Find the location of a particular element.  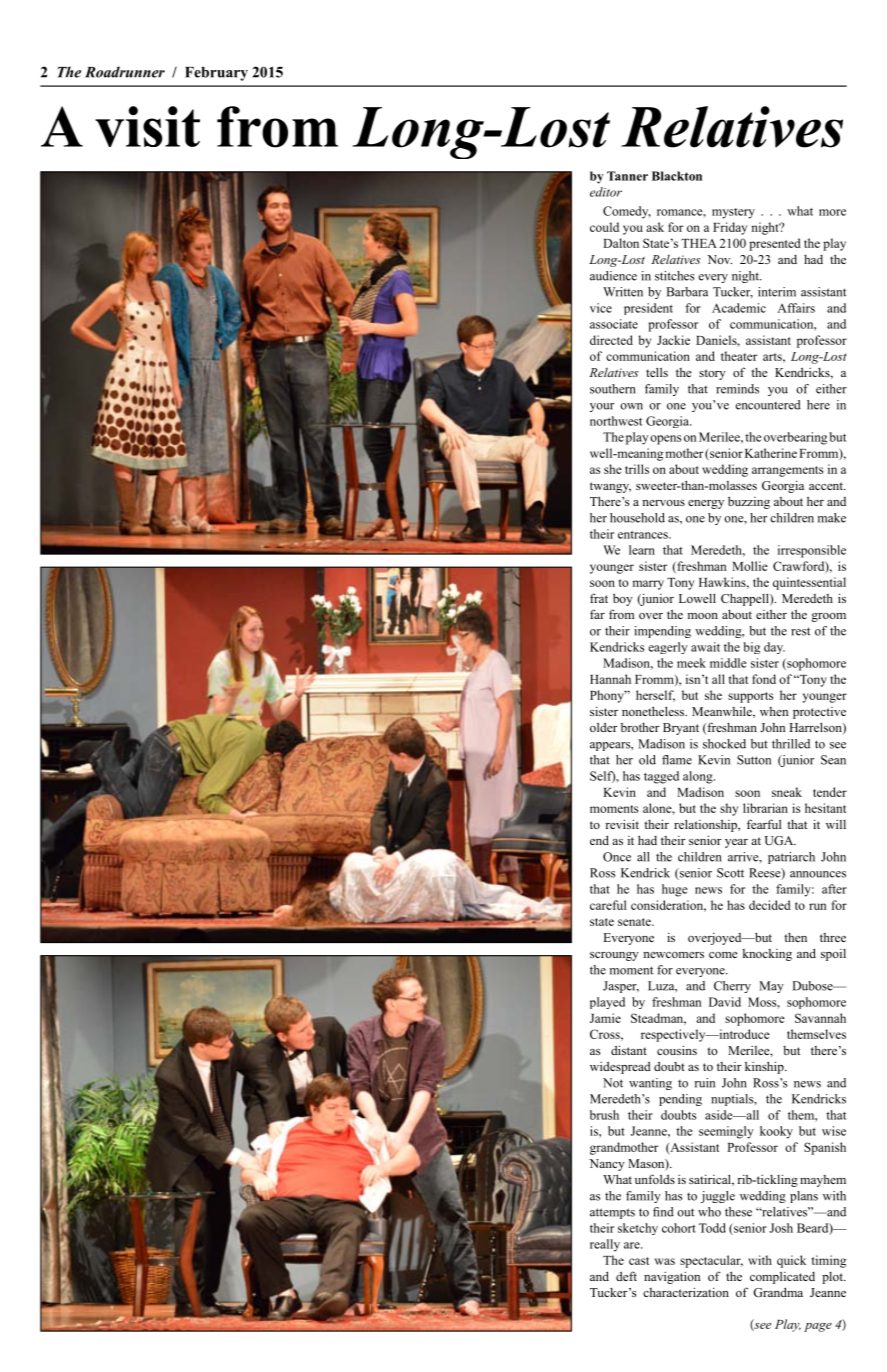

fearful is located at coordinates (764, 824).
